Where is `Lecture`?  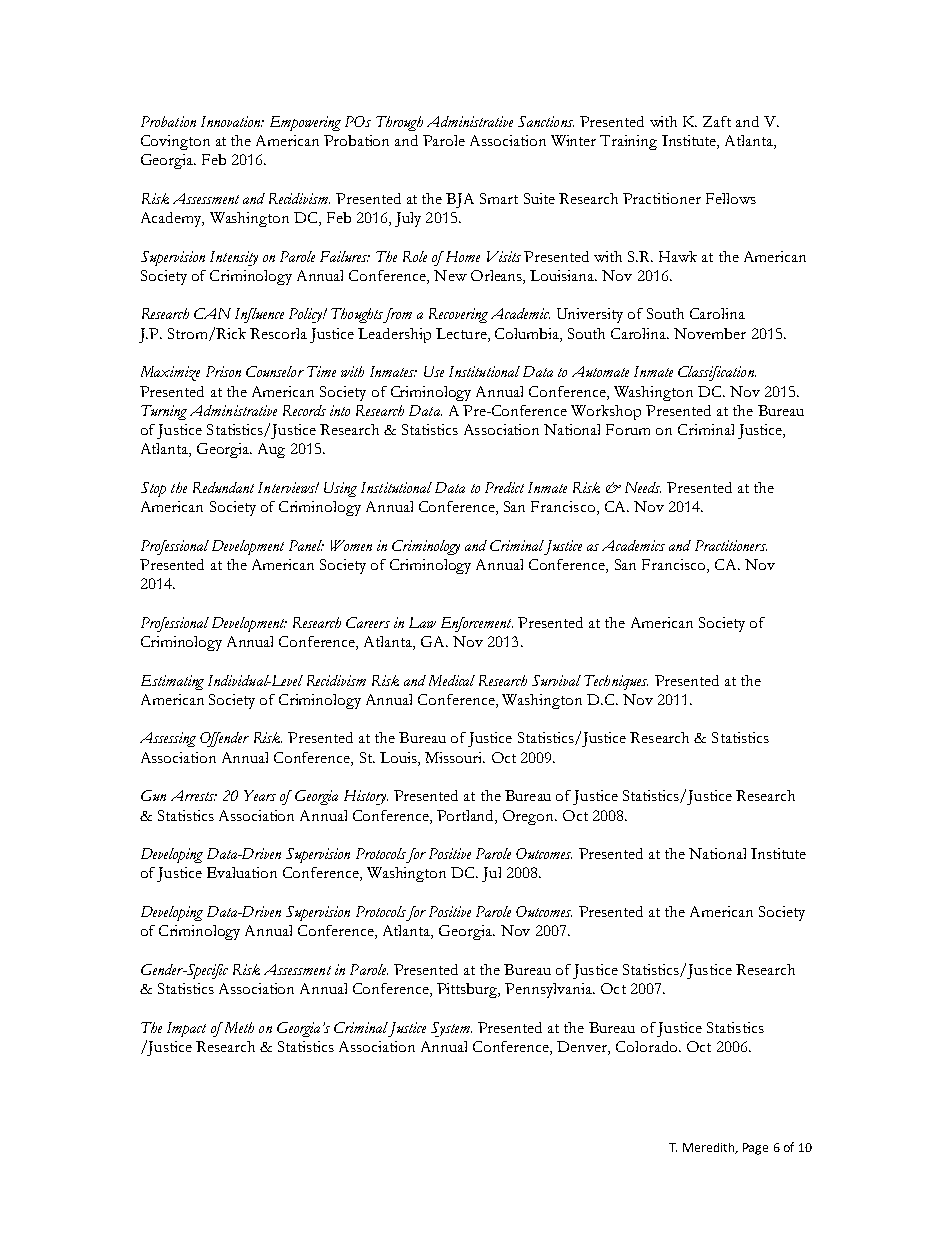
Lecture is located at coordinates (462, 333).
